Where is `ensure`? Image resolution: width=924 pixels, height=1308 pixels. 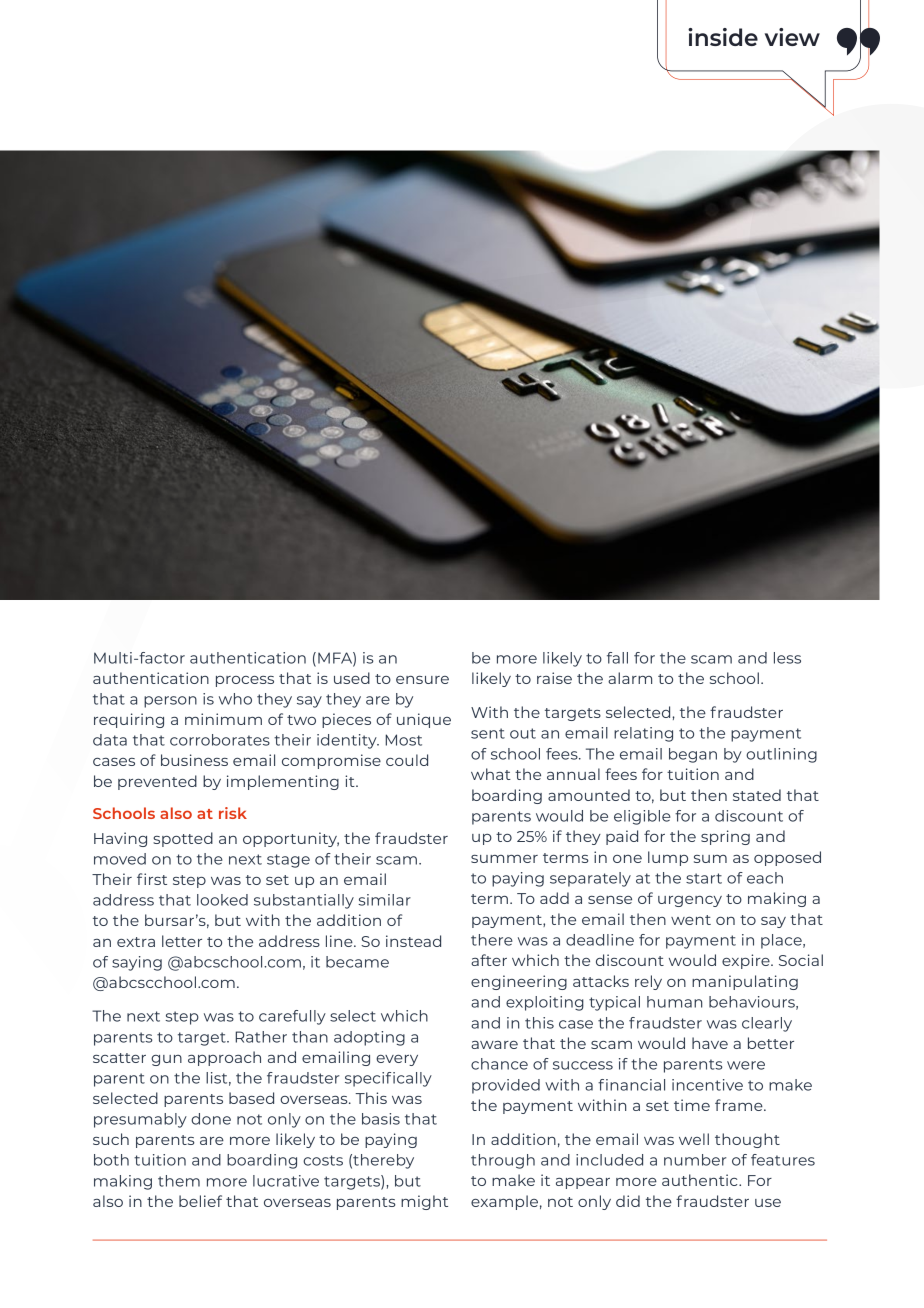
ensure is located at coordinates (422, 680).
